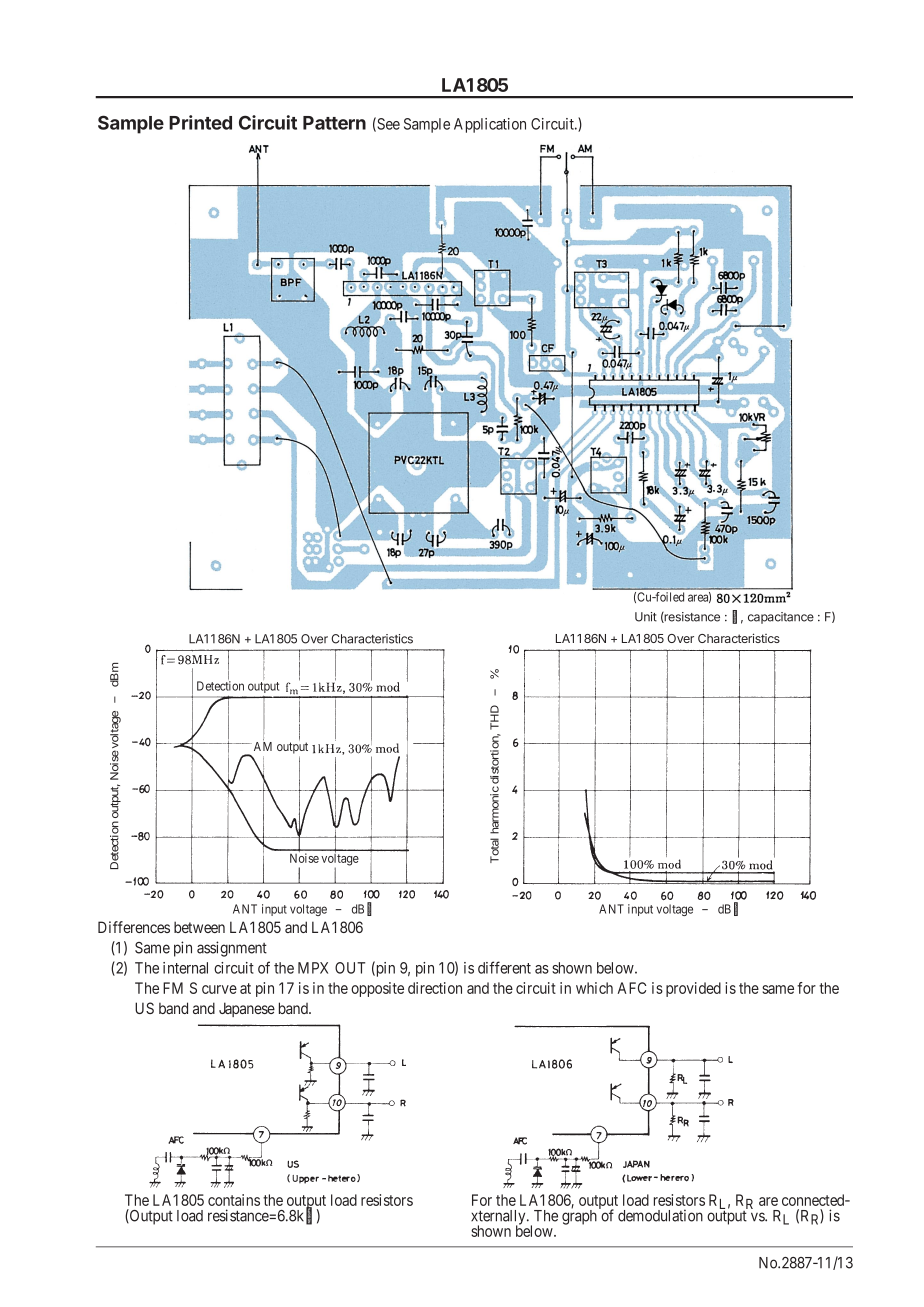  What do you see at coordinates (334, 123) in the screenshot?
I see `Pattern` at bounding box center [334, 123].
